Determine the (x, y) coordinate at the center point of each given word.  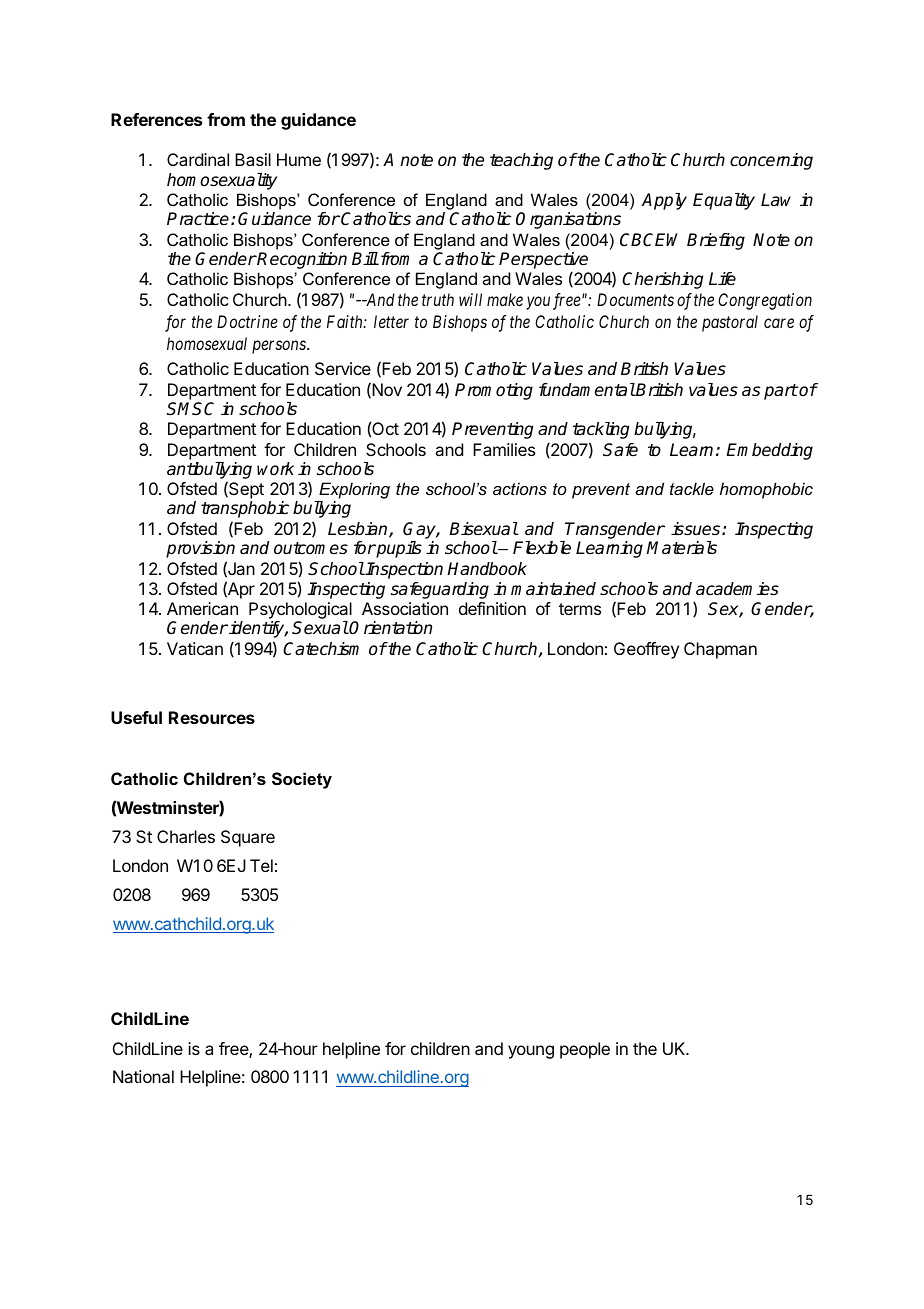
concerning (771, 161)
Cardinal (198, 159)
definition (492, 608)
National (143, 1076)
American (202, 608)
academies (737, 589)
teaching (521, 161)
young (531, 1052)
